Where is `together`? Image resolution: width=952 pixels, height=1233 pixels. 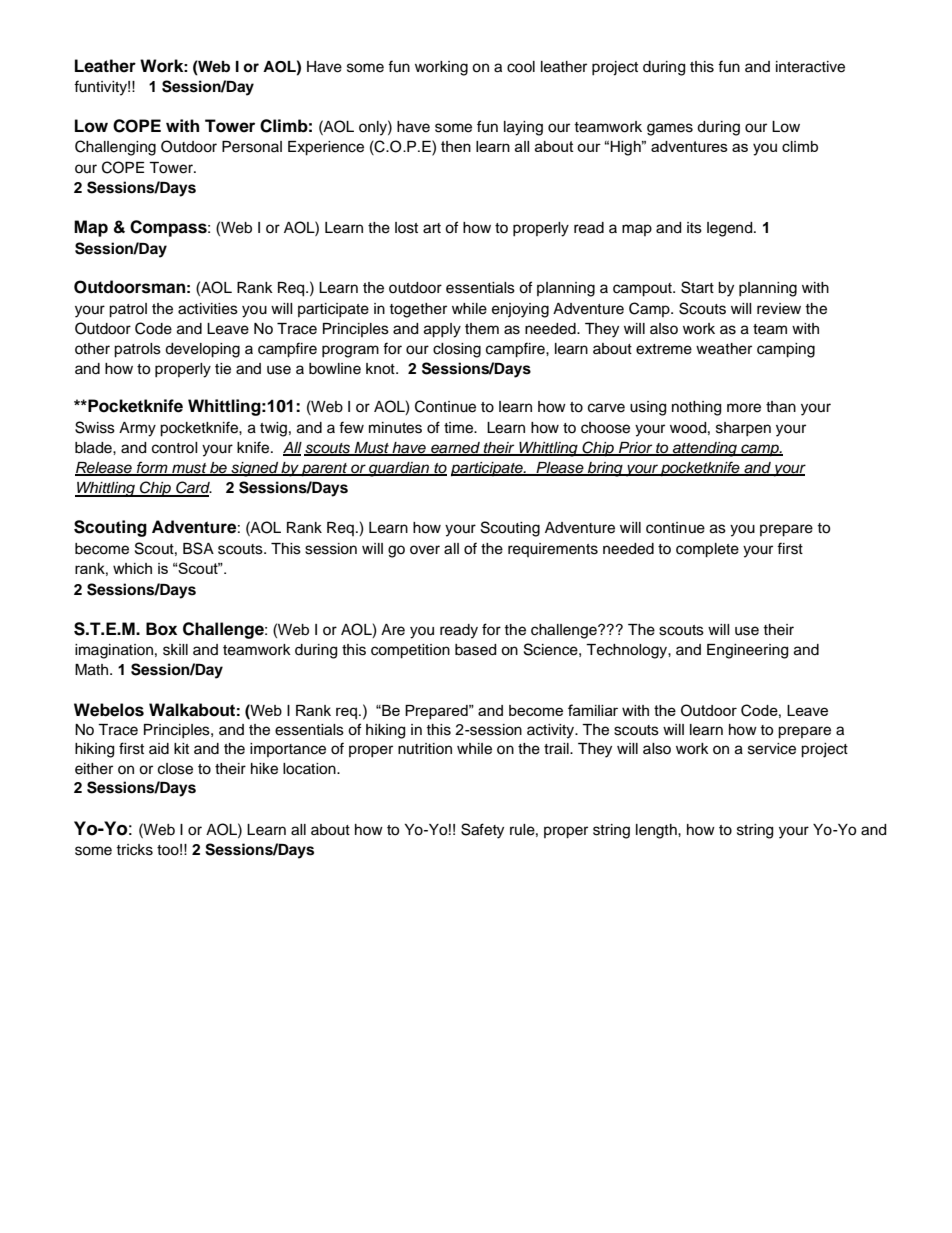
together is located at coordinates (418, 310).
